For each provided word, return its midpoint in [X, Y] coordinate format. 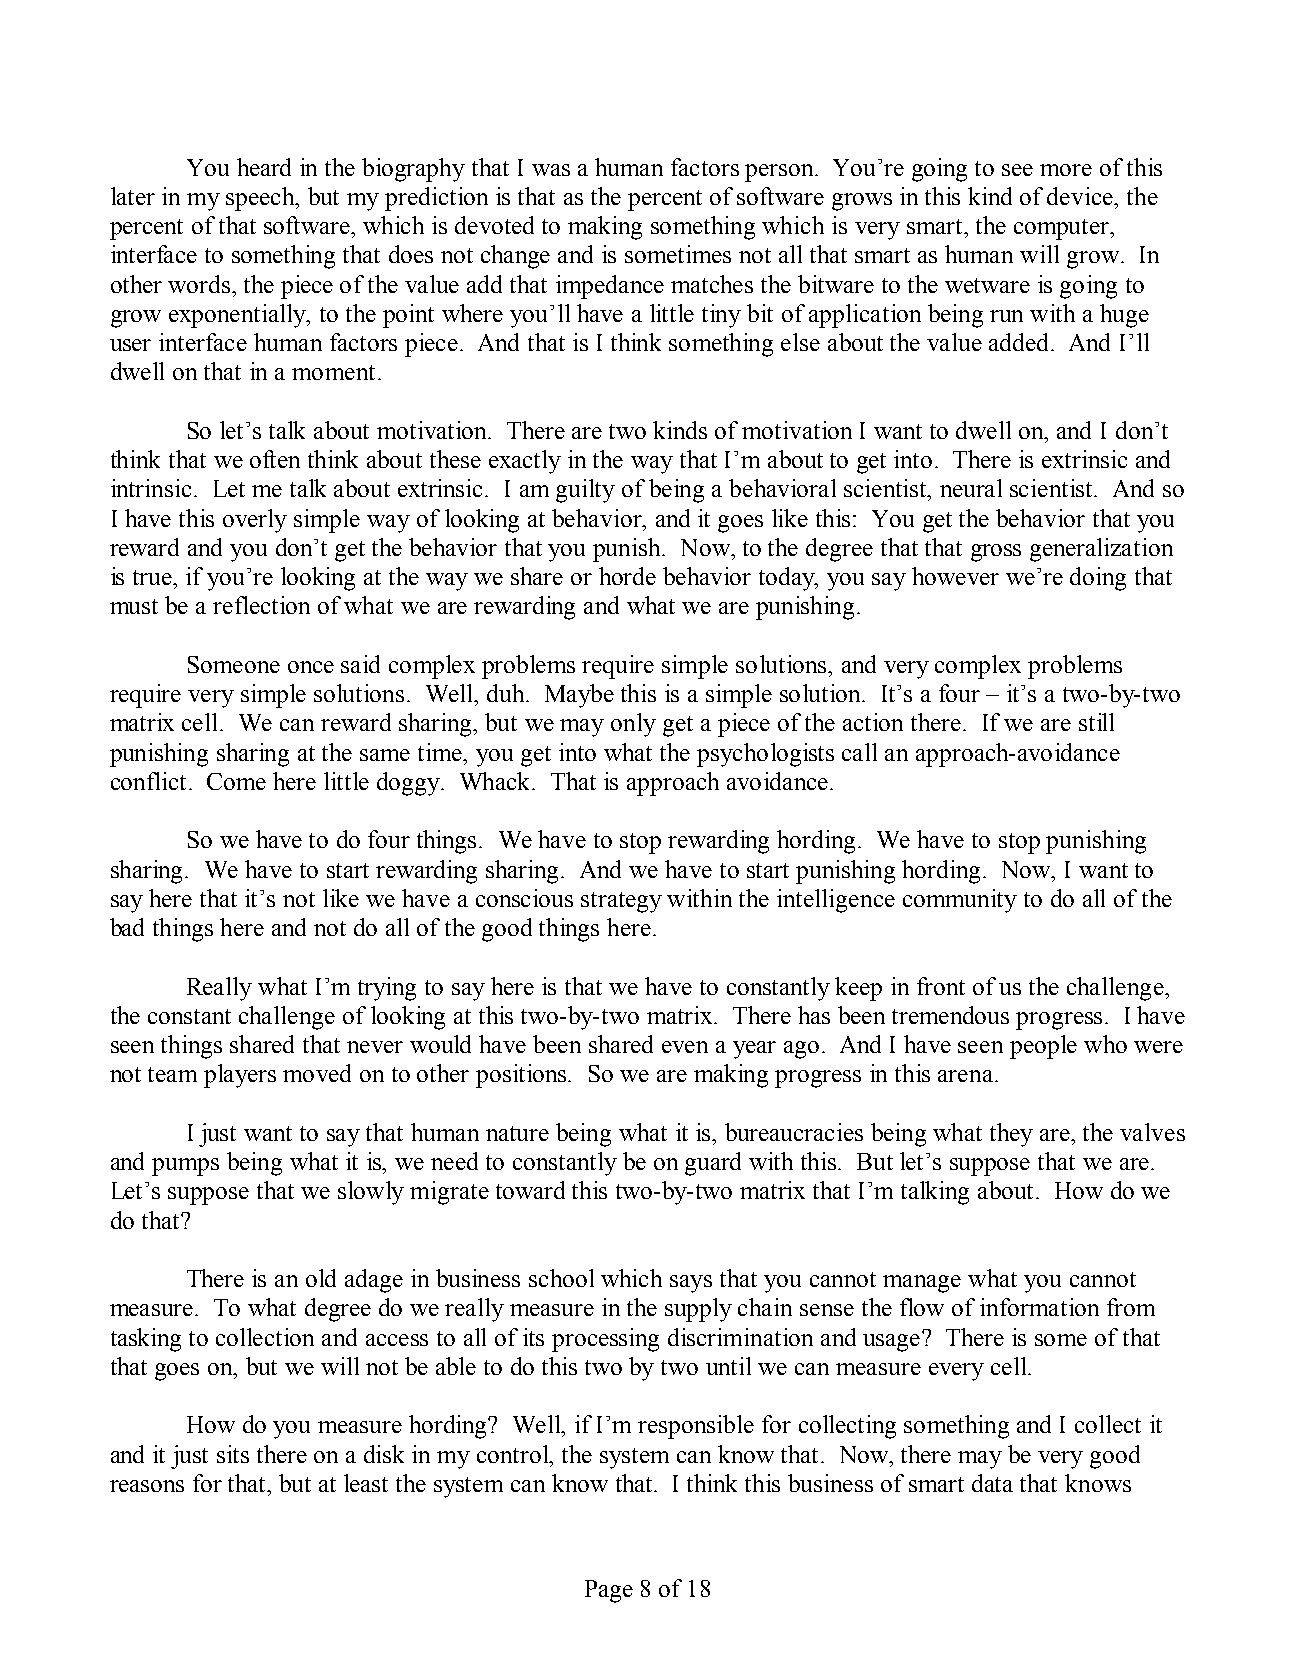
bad [127, 927]
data [992, 1483]
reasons [147, 1486]
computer [1063, 229]
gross [996, 553]
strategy [621, 902]
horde [627, 576]
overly [255, 521]
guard [713, 1164]
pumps [185, 1167]
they [1011, 1135]
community [960, 901]
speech [262, 199]
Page [609, 1591]
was [551, 170]
